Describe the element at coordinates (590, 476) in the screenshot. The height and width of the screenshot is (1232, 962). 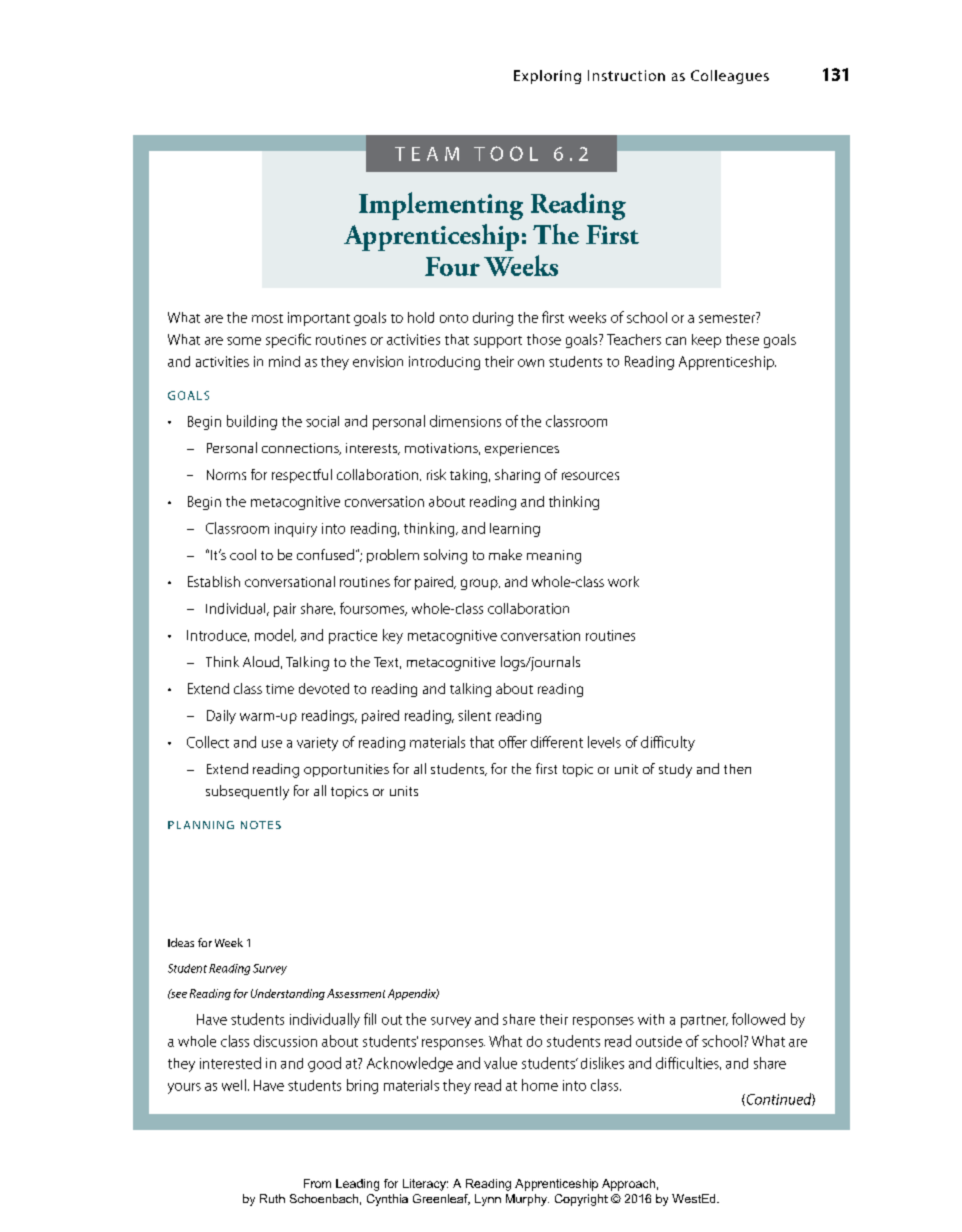
I see `resources` at that location.
